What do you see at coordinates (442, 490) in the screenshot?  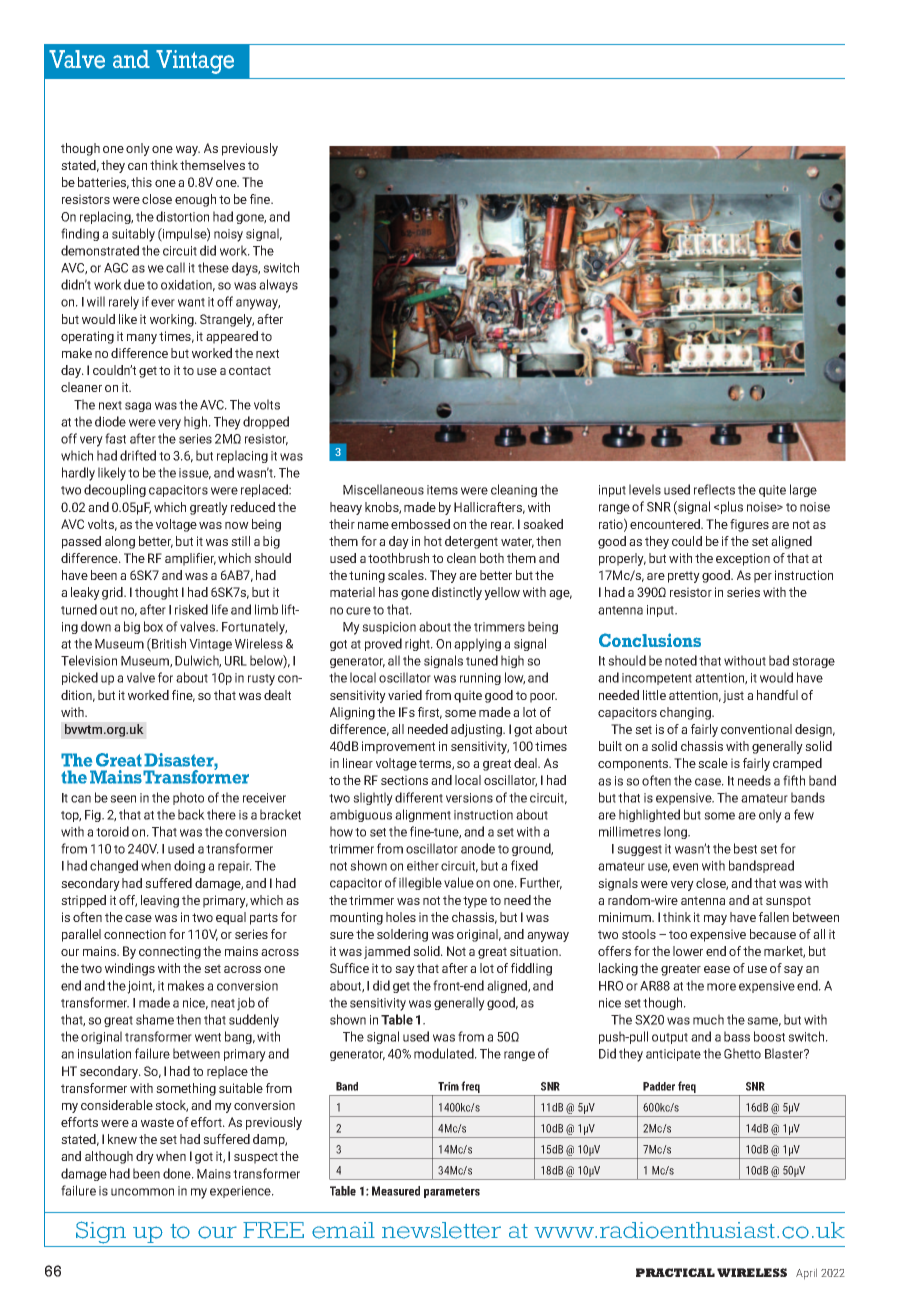 I see `items` at bounding box center [442, 490].
